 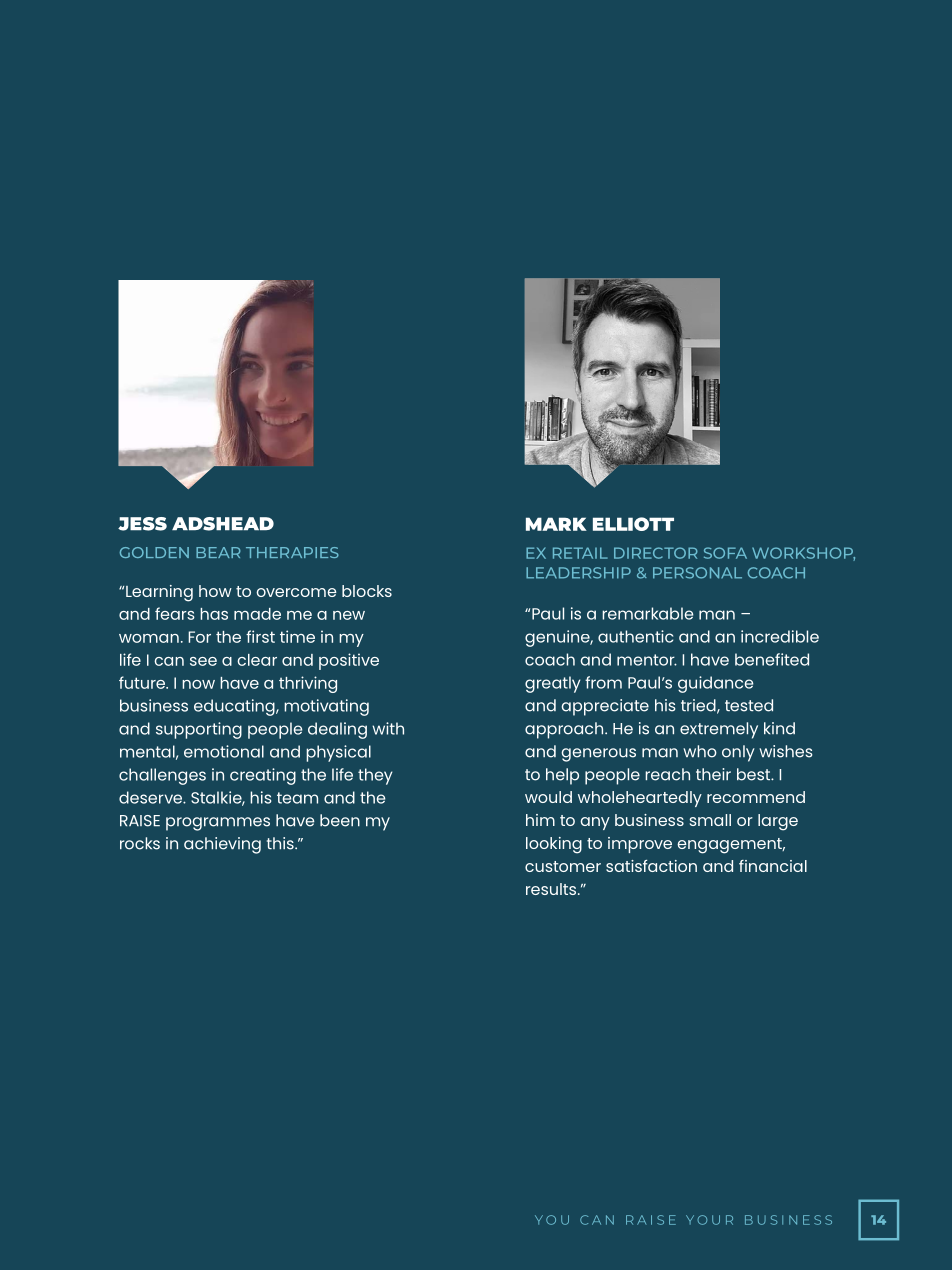 What do you see at coordinates (725, 553) in the page?
I see `SOFA` at bounding box center [725, 553].
